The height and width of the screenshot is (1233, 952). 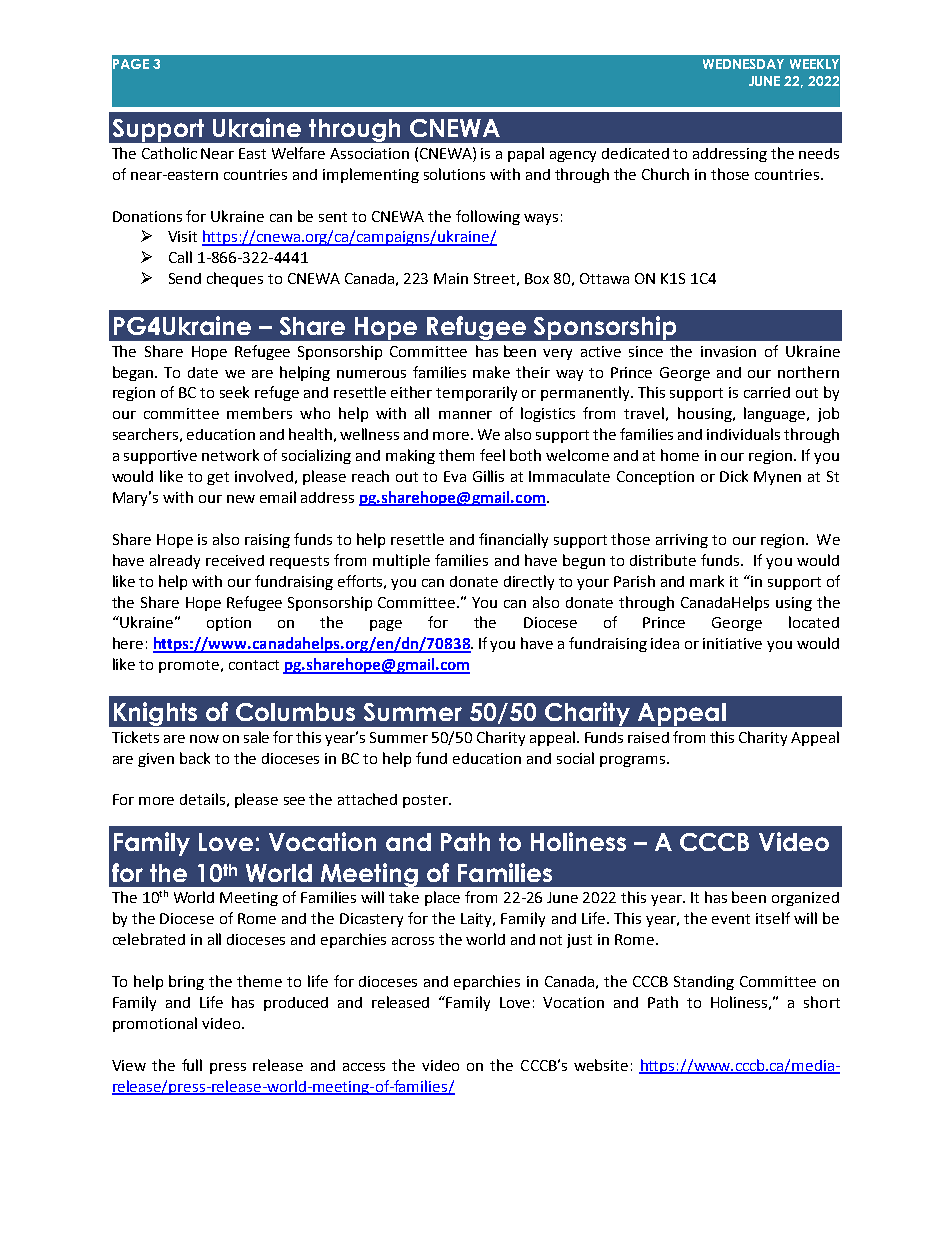 I want to click on manner, so click(x=465, y=415).
